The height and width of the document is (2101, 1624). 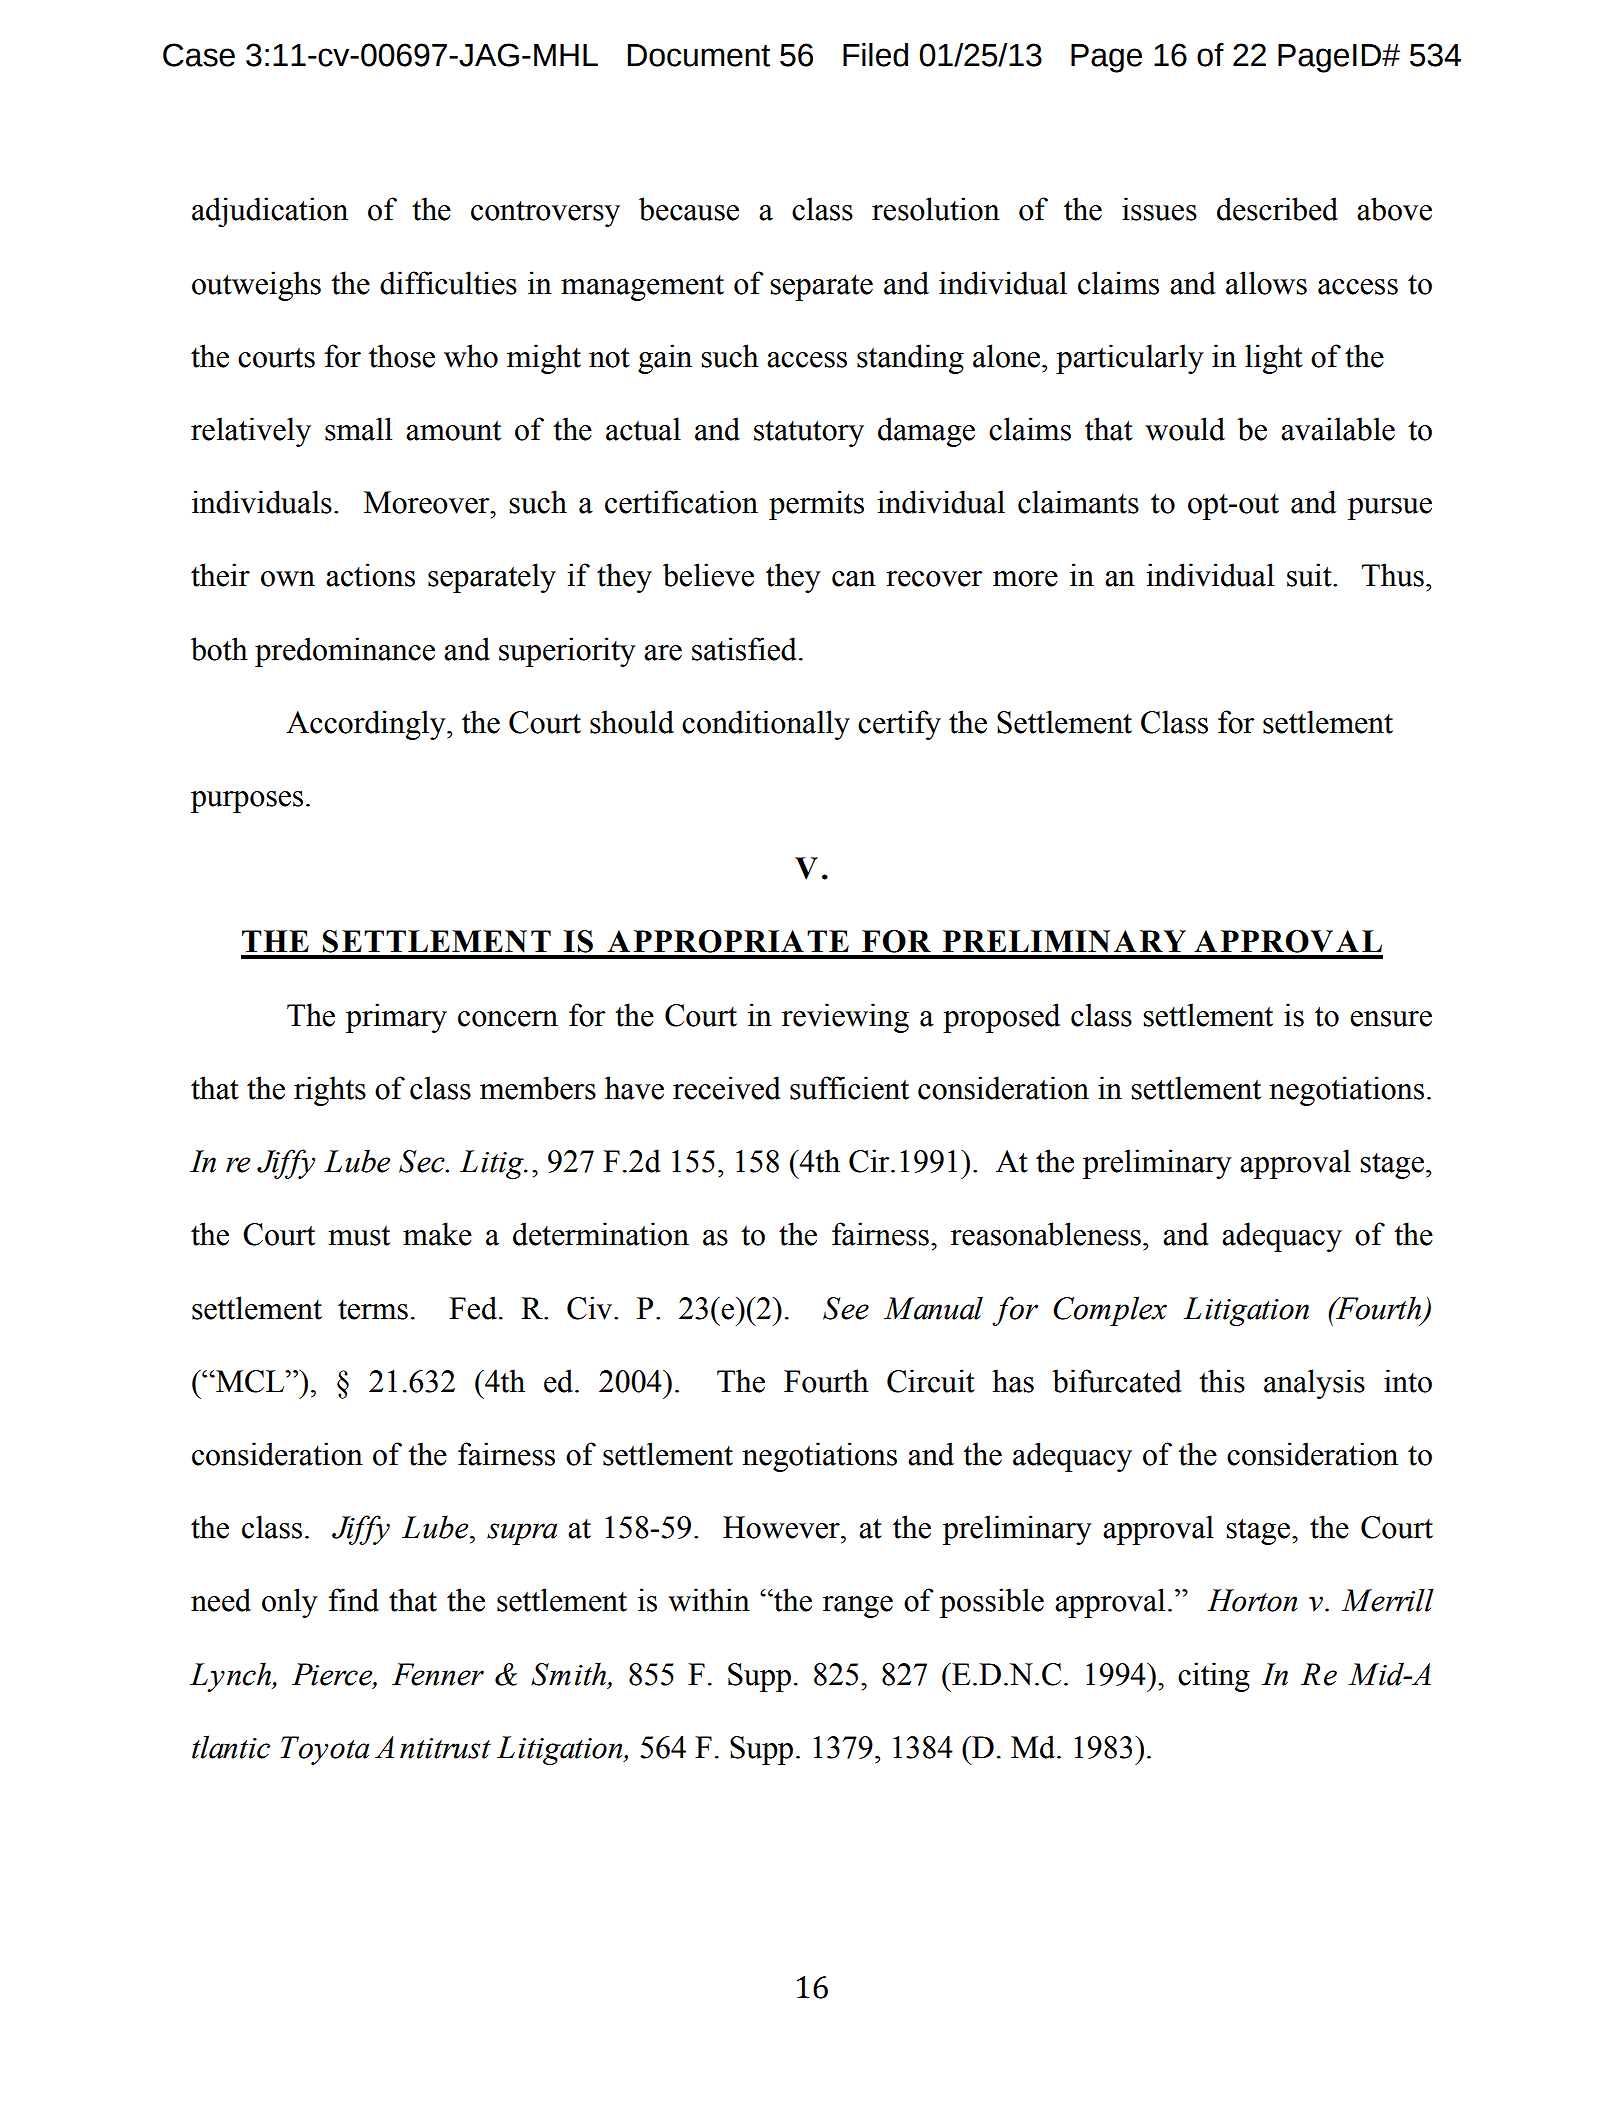 What do you see at coordinates (875, 55) in the document?
I see `Filed` at bounding box center [875, 55].
